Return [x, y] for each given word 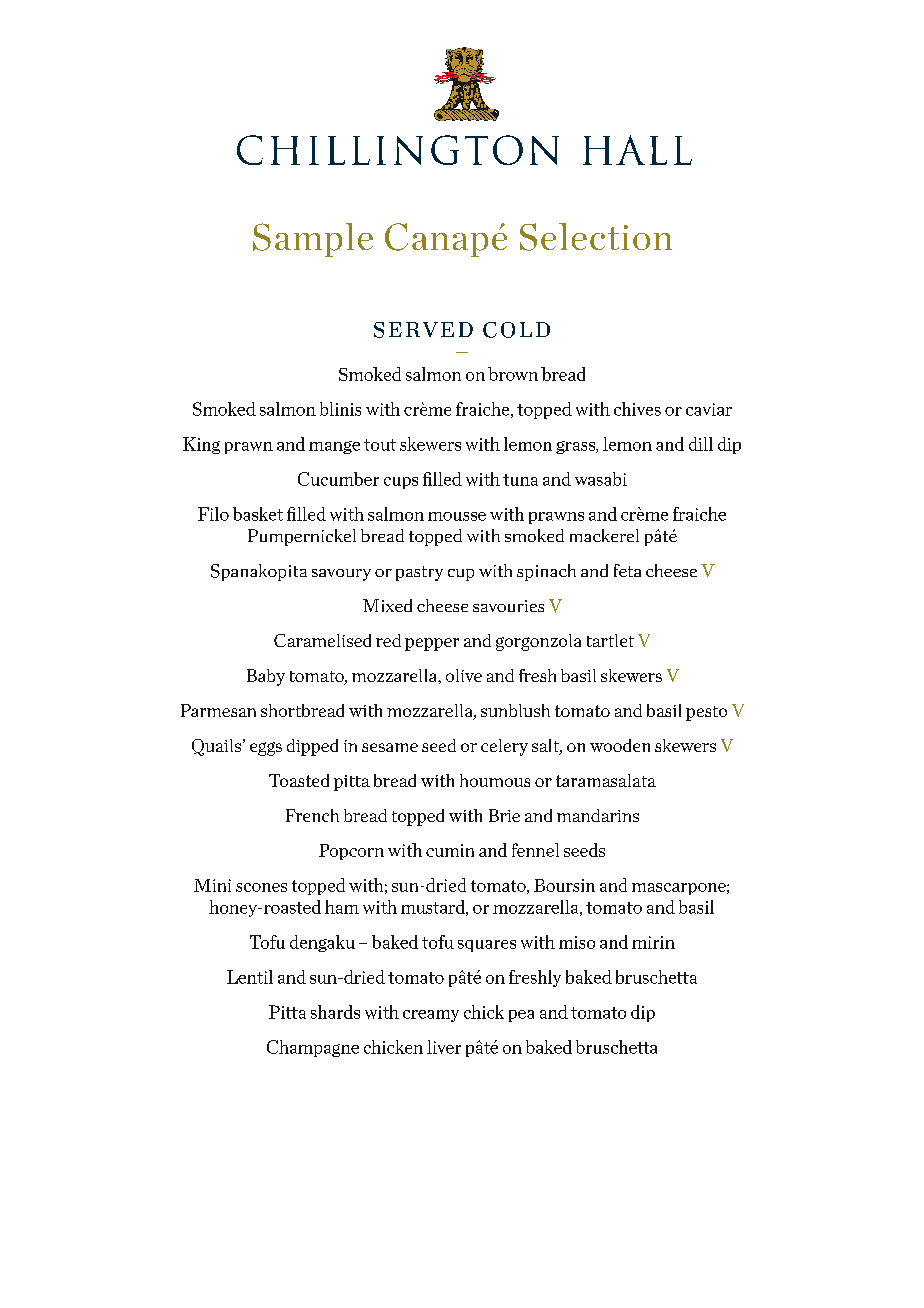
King [201, 445]
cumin [450, 850]
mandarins [598, 815]
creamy [431, 1016]
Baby [266, 677]
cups [401, 483]
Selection [596, 237]
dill [701, 444]
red [388, 640]
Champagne [313, 1048]
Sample [313, 240]
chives [637, 409]
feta [627, 570]
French [312, 815]
